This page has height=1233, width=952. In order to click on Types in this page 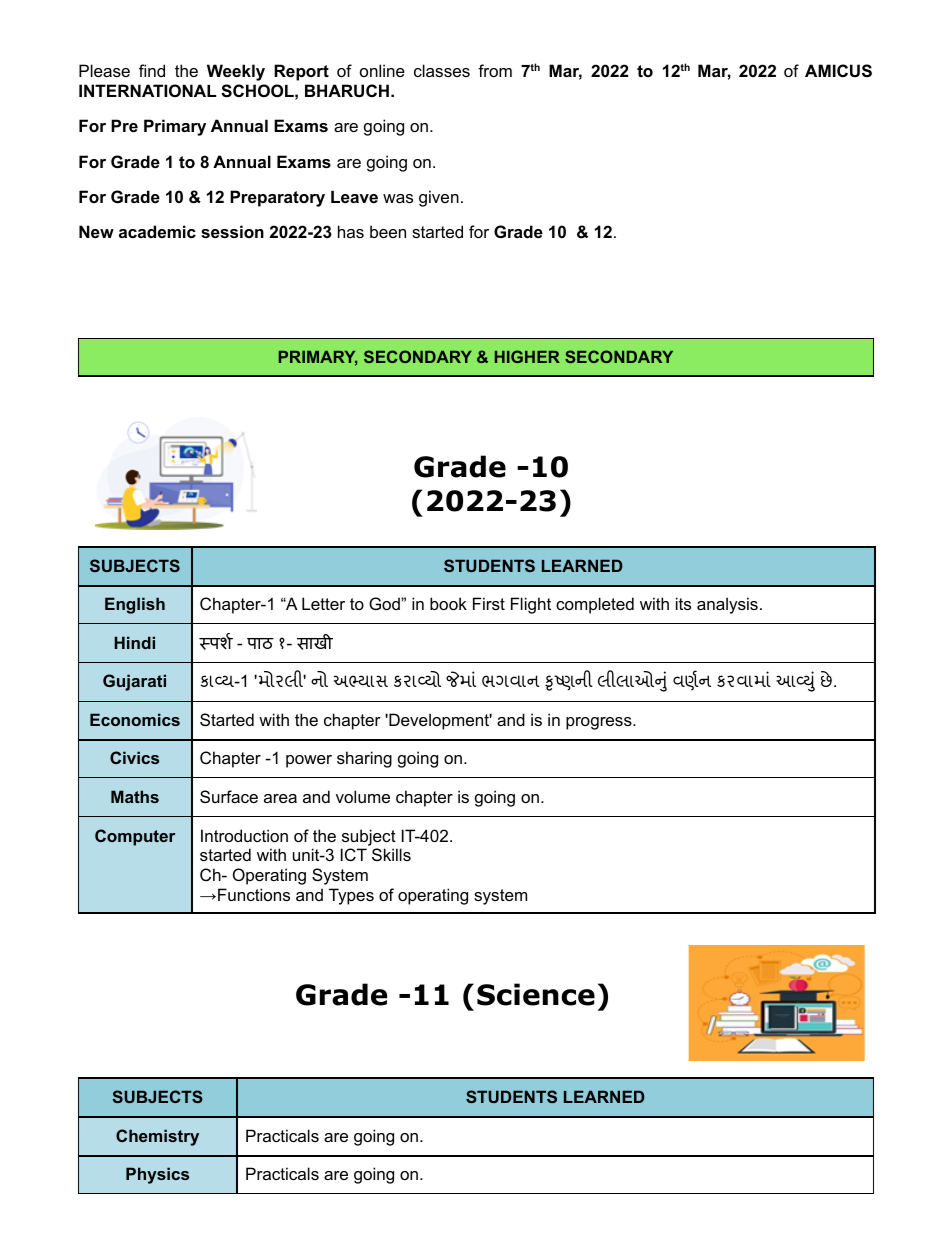, I will do `click(351, 896)`.
